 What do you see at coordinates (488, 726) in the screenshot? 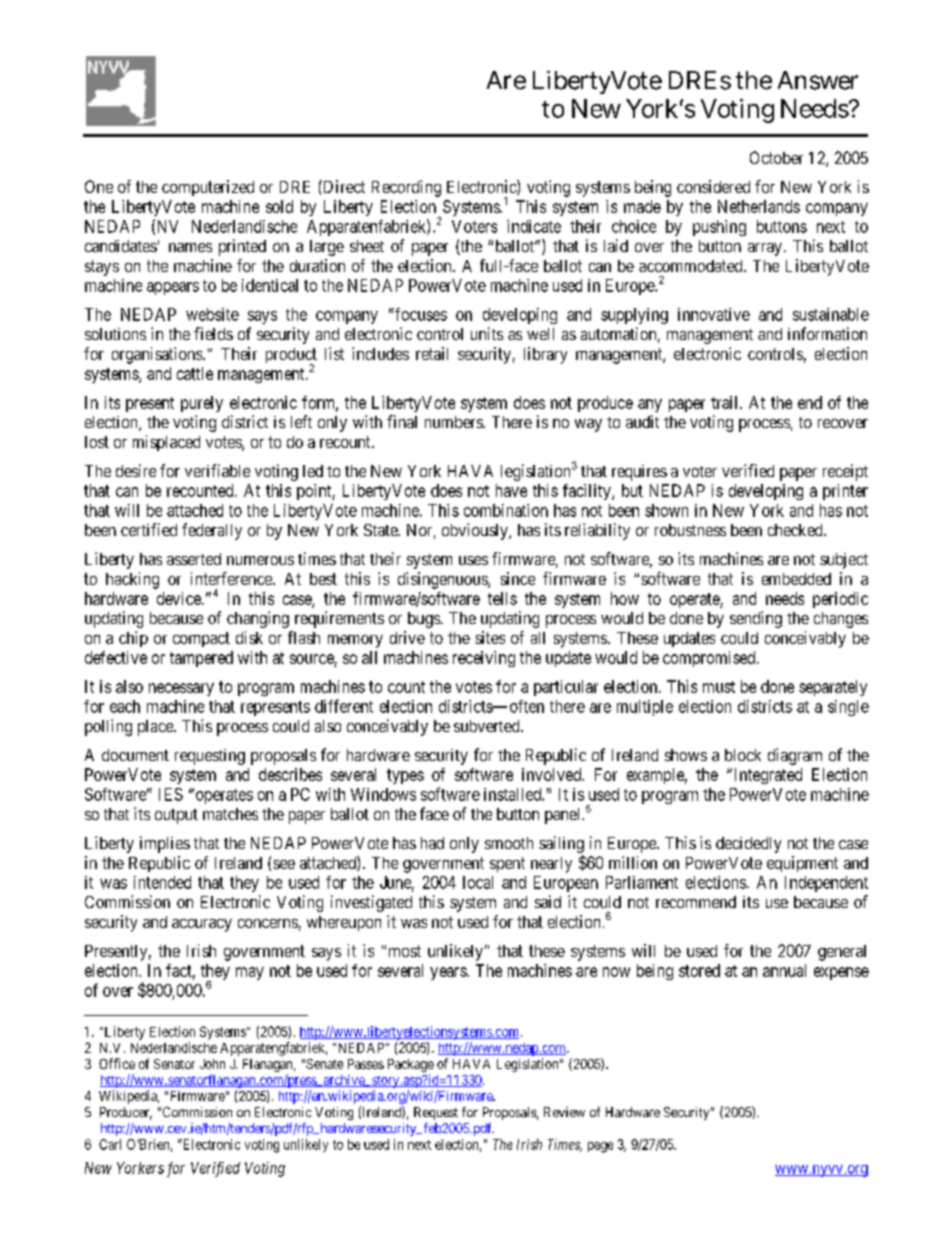
I see `subverted` at bounding box center [488, 726].
